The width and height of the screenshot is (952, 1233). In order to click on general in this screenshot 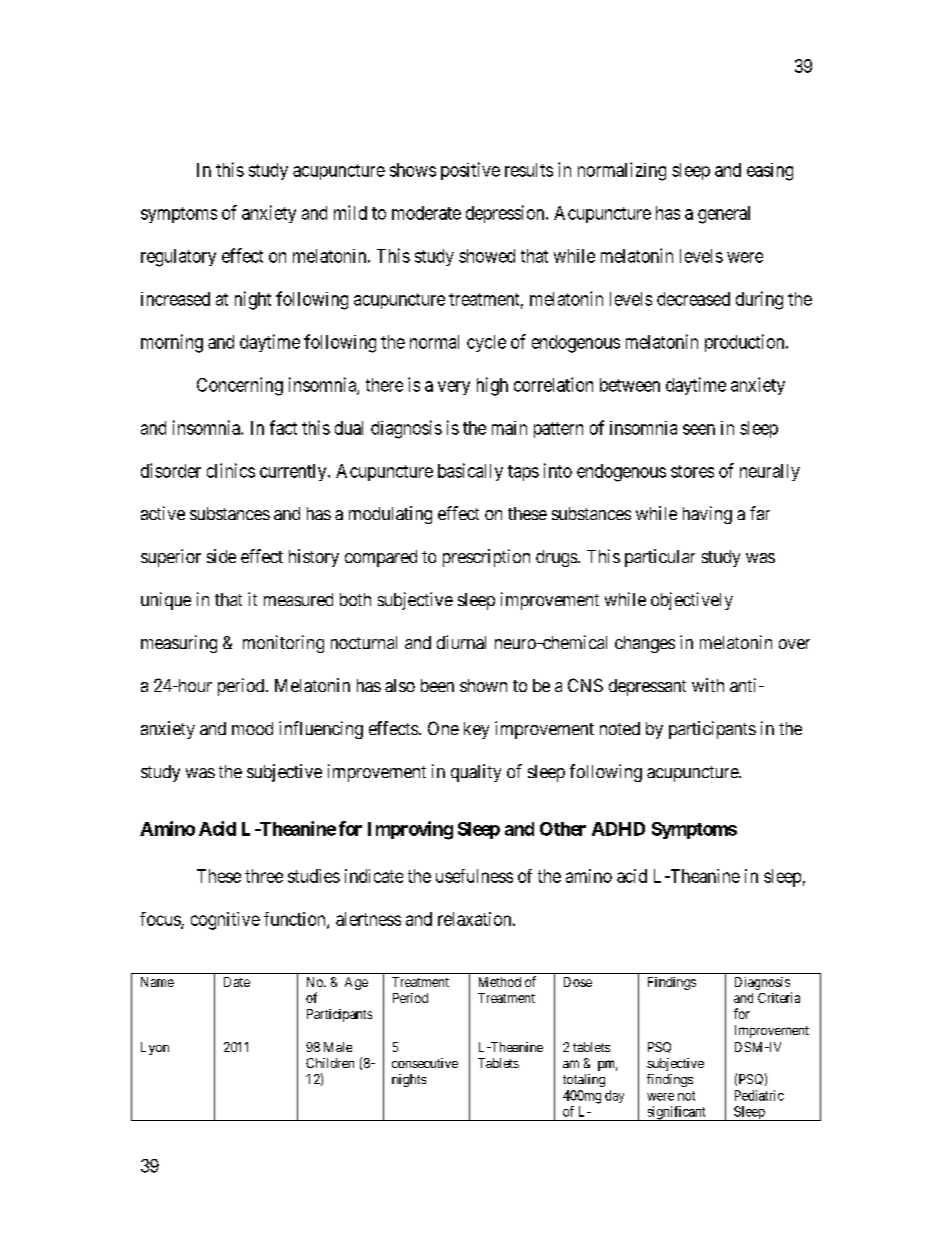, I will do `click(724, 215)`.
